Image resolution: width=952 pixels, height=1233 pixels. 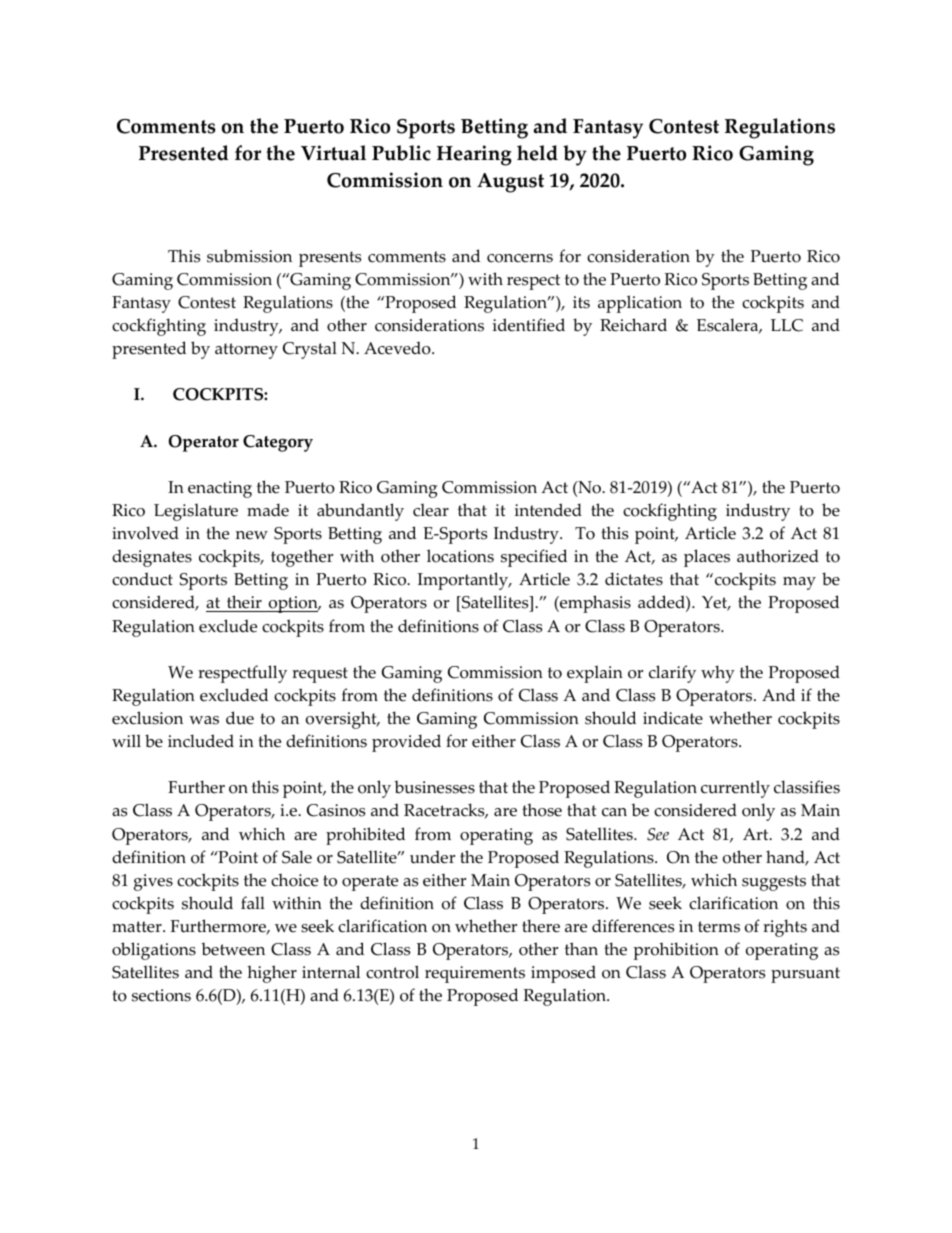 I want to click on held, so click(x=537, y=153).
